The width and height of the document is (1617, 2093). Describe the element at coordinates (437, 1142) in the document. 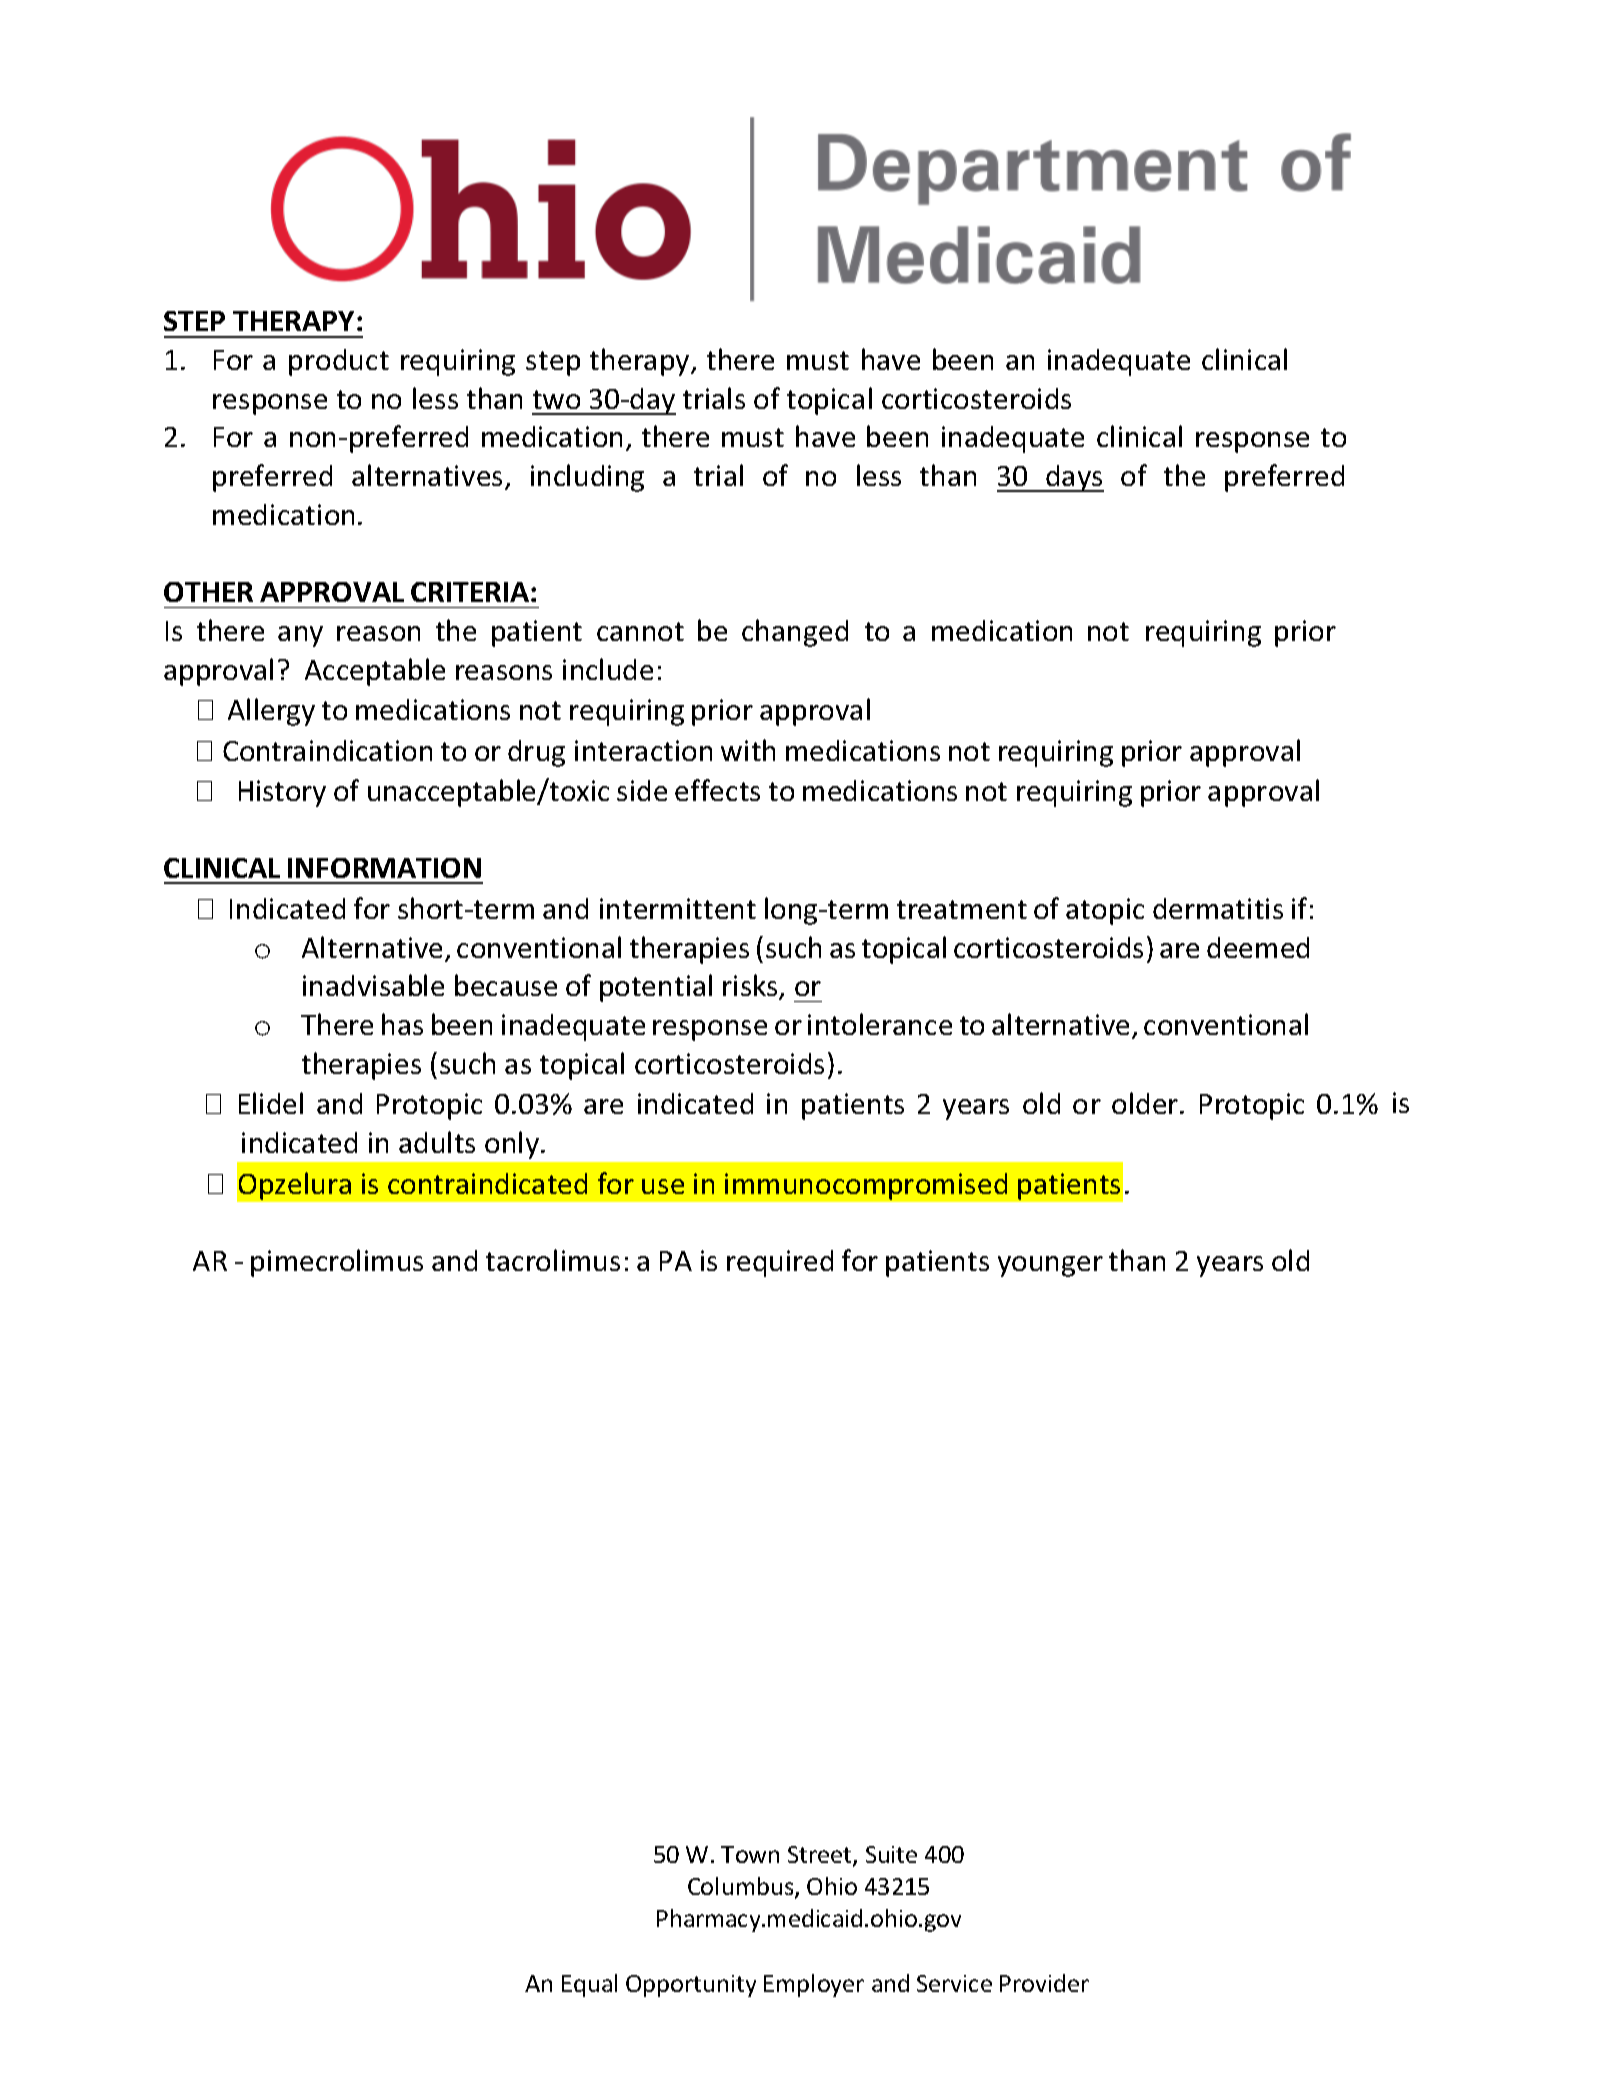

I see `adults` at that location.
